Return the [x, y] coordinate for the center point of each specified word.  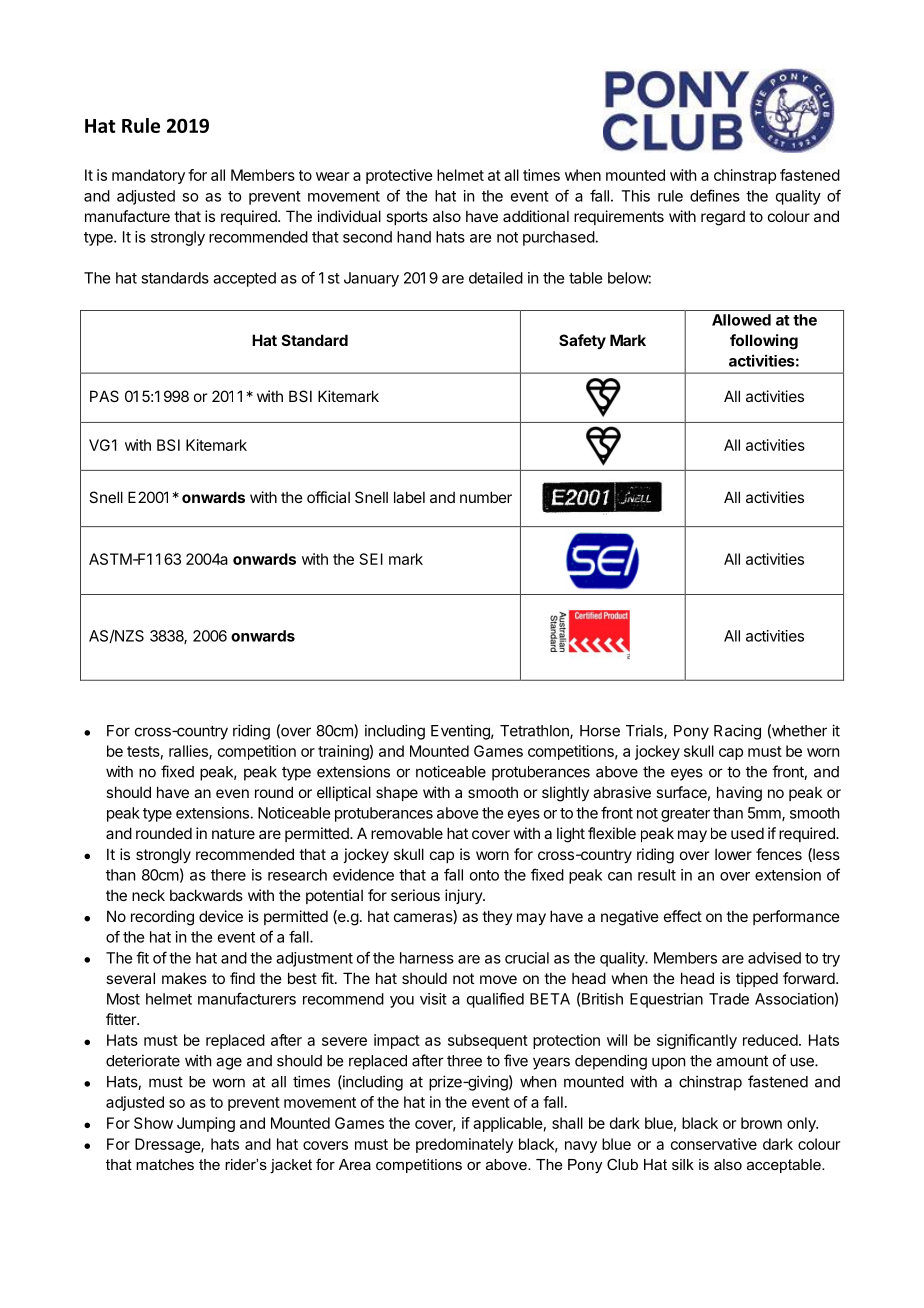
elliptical [344, 793]
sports [407, 218]
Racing [737, 732]
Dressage [168, 1145]
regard [723, 218]
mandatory [148, 176]
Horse [600, 731]
